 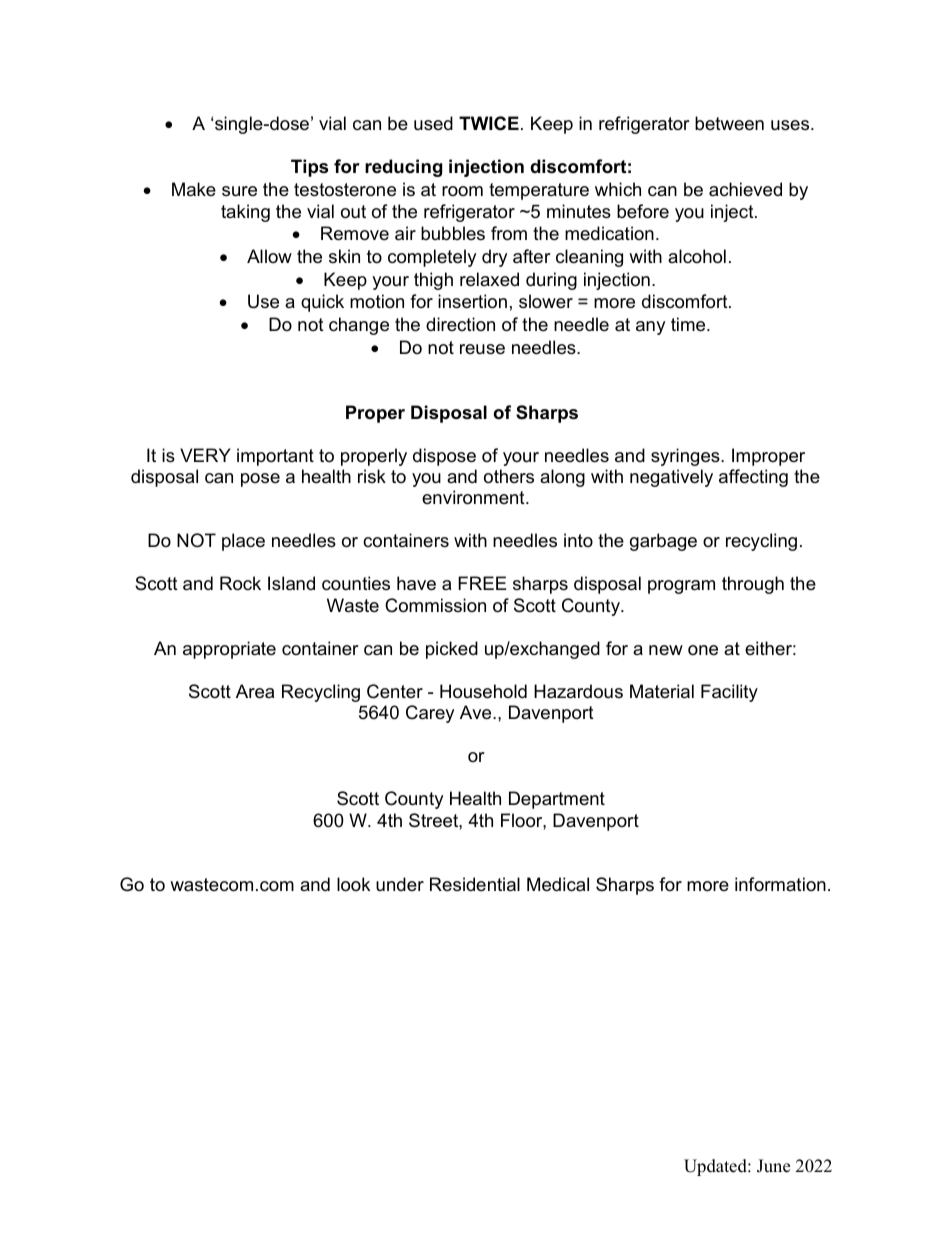 I want to click on between, so click(x=729, y=123).
